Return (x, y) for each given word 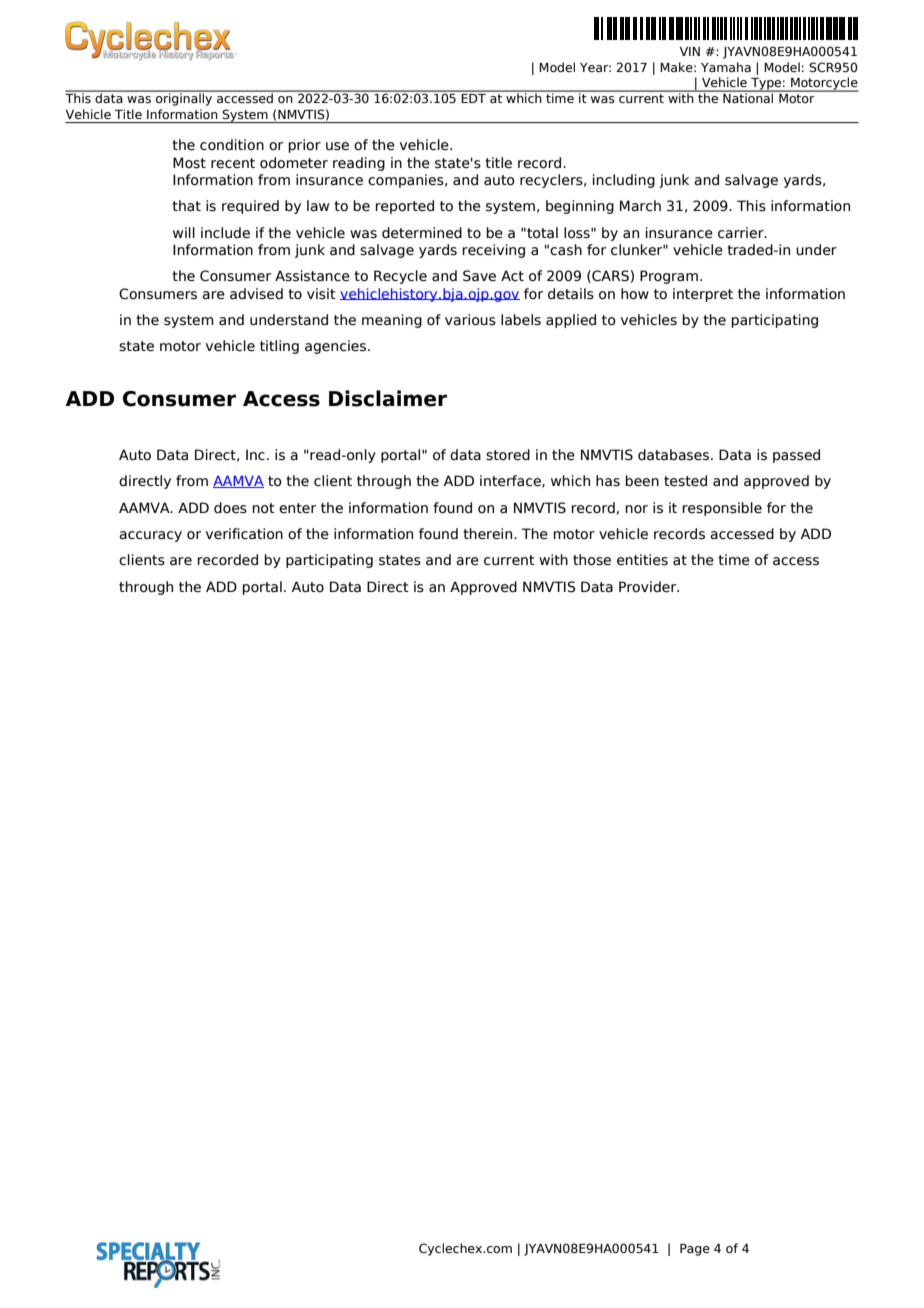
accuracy (150, 536)
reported (404, 207)
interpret (703, 295)
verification (244, 534)
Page (695, 1250)
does (230, 508)
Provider (649, 587)
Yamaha (726, 67)
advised (256, 294)
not (263, 508)
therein (489, 534)
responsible (722, 509)
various (470, 320)
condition (232, 145)
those (592, 560)
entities (642, 560)
